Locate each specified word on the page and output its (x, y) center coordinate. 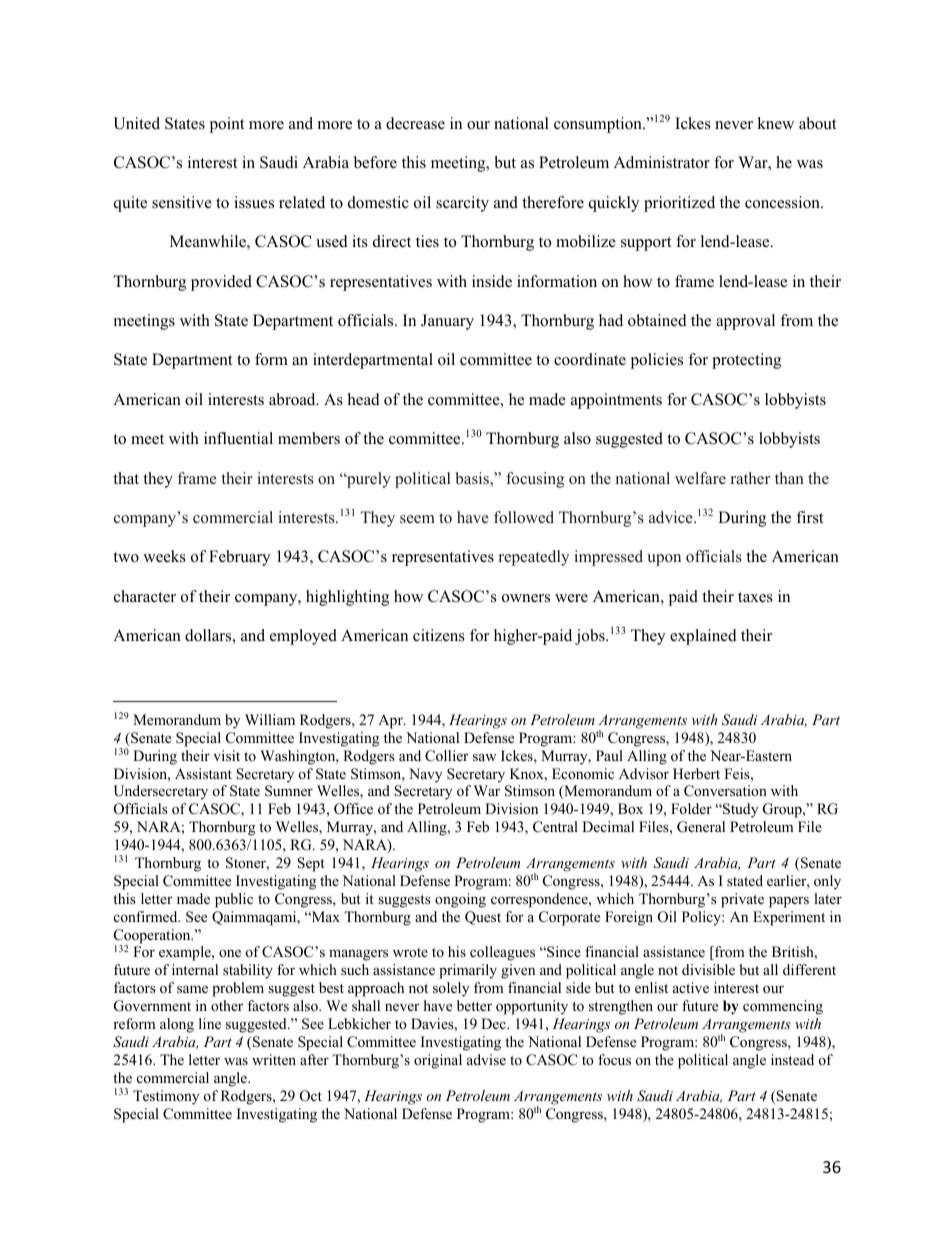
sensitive (182, 202)
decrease (415, 123)
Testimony (166, 1097)
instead (792, 1059)
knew (775, 123)
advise (486, 1059)
